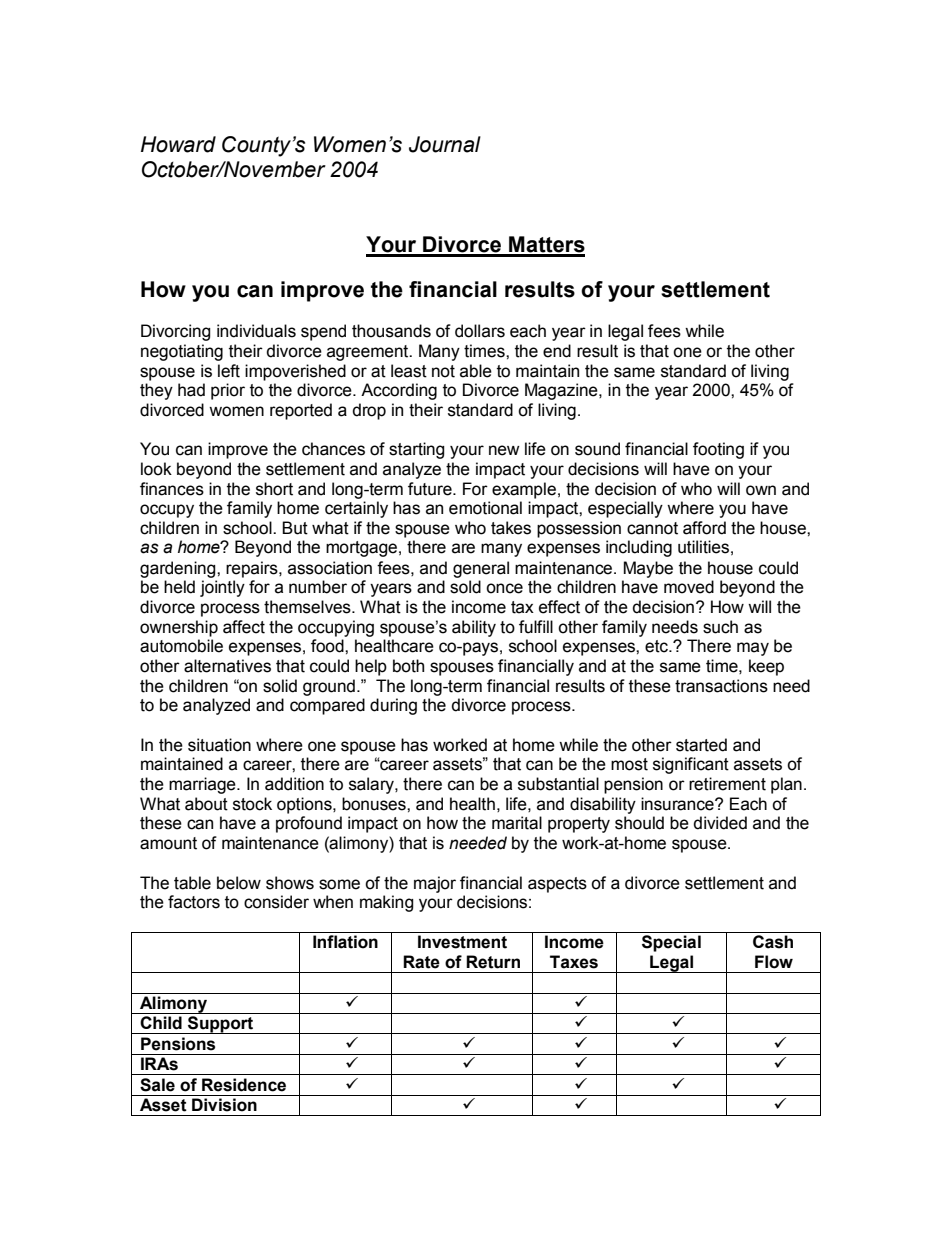 This screenshot has width=952, height=1233. What do you see at coordinates (480, 331) in the screenshot?
I see `dollars` at bounding box center [480, 331].
